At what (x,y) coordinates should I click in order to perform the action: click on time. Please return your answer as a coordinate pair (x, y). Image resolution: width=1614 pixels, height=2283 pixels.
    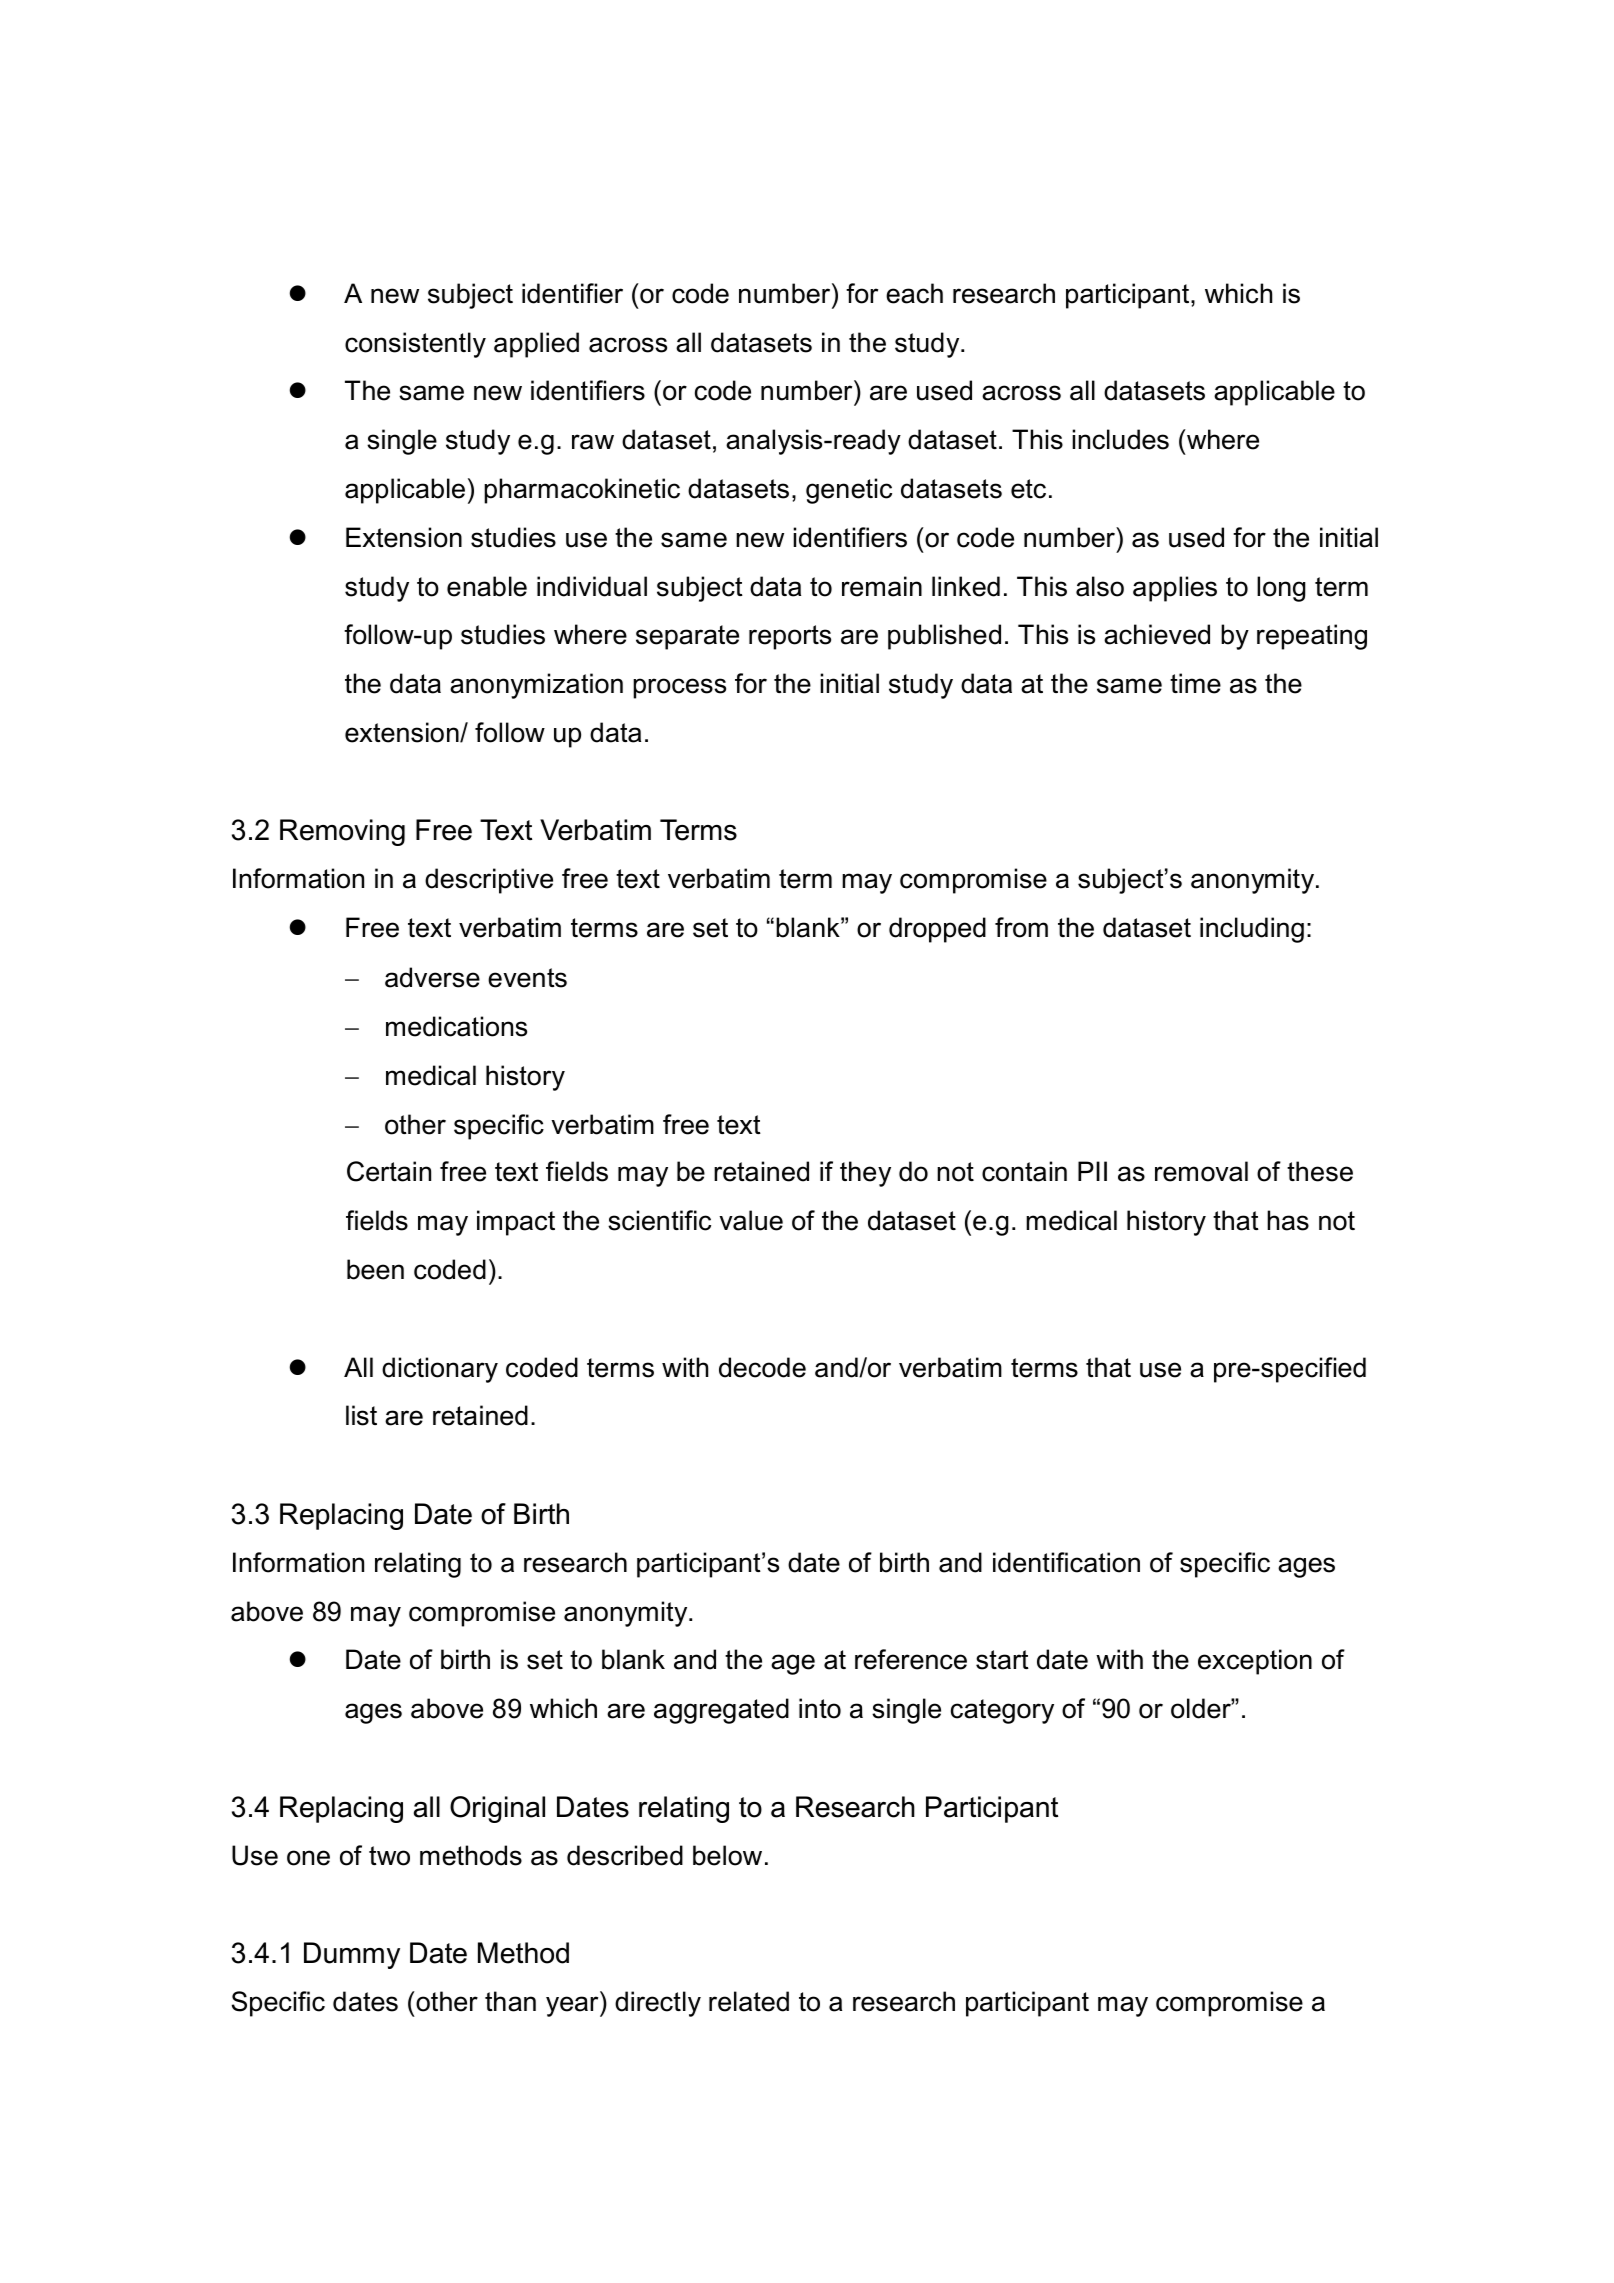
    Looking at the image, I should click on (1195, 683).
